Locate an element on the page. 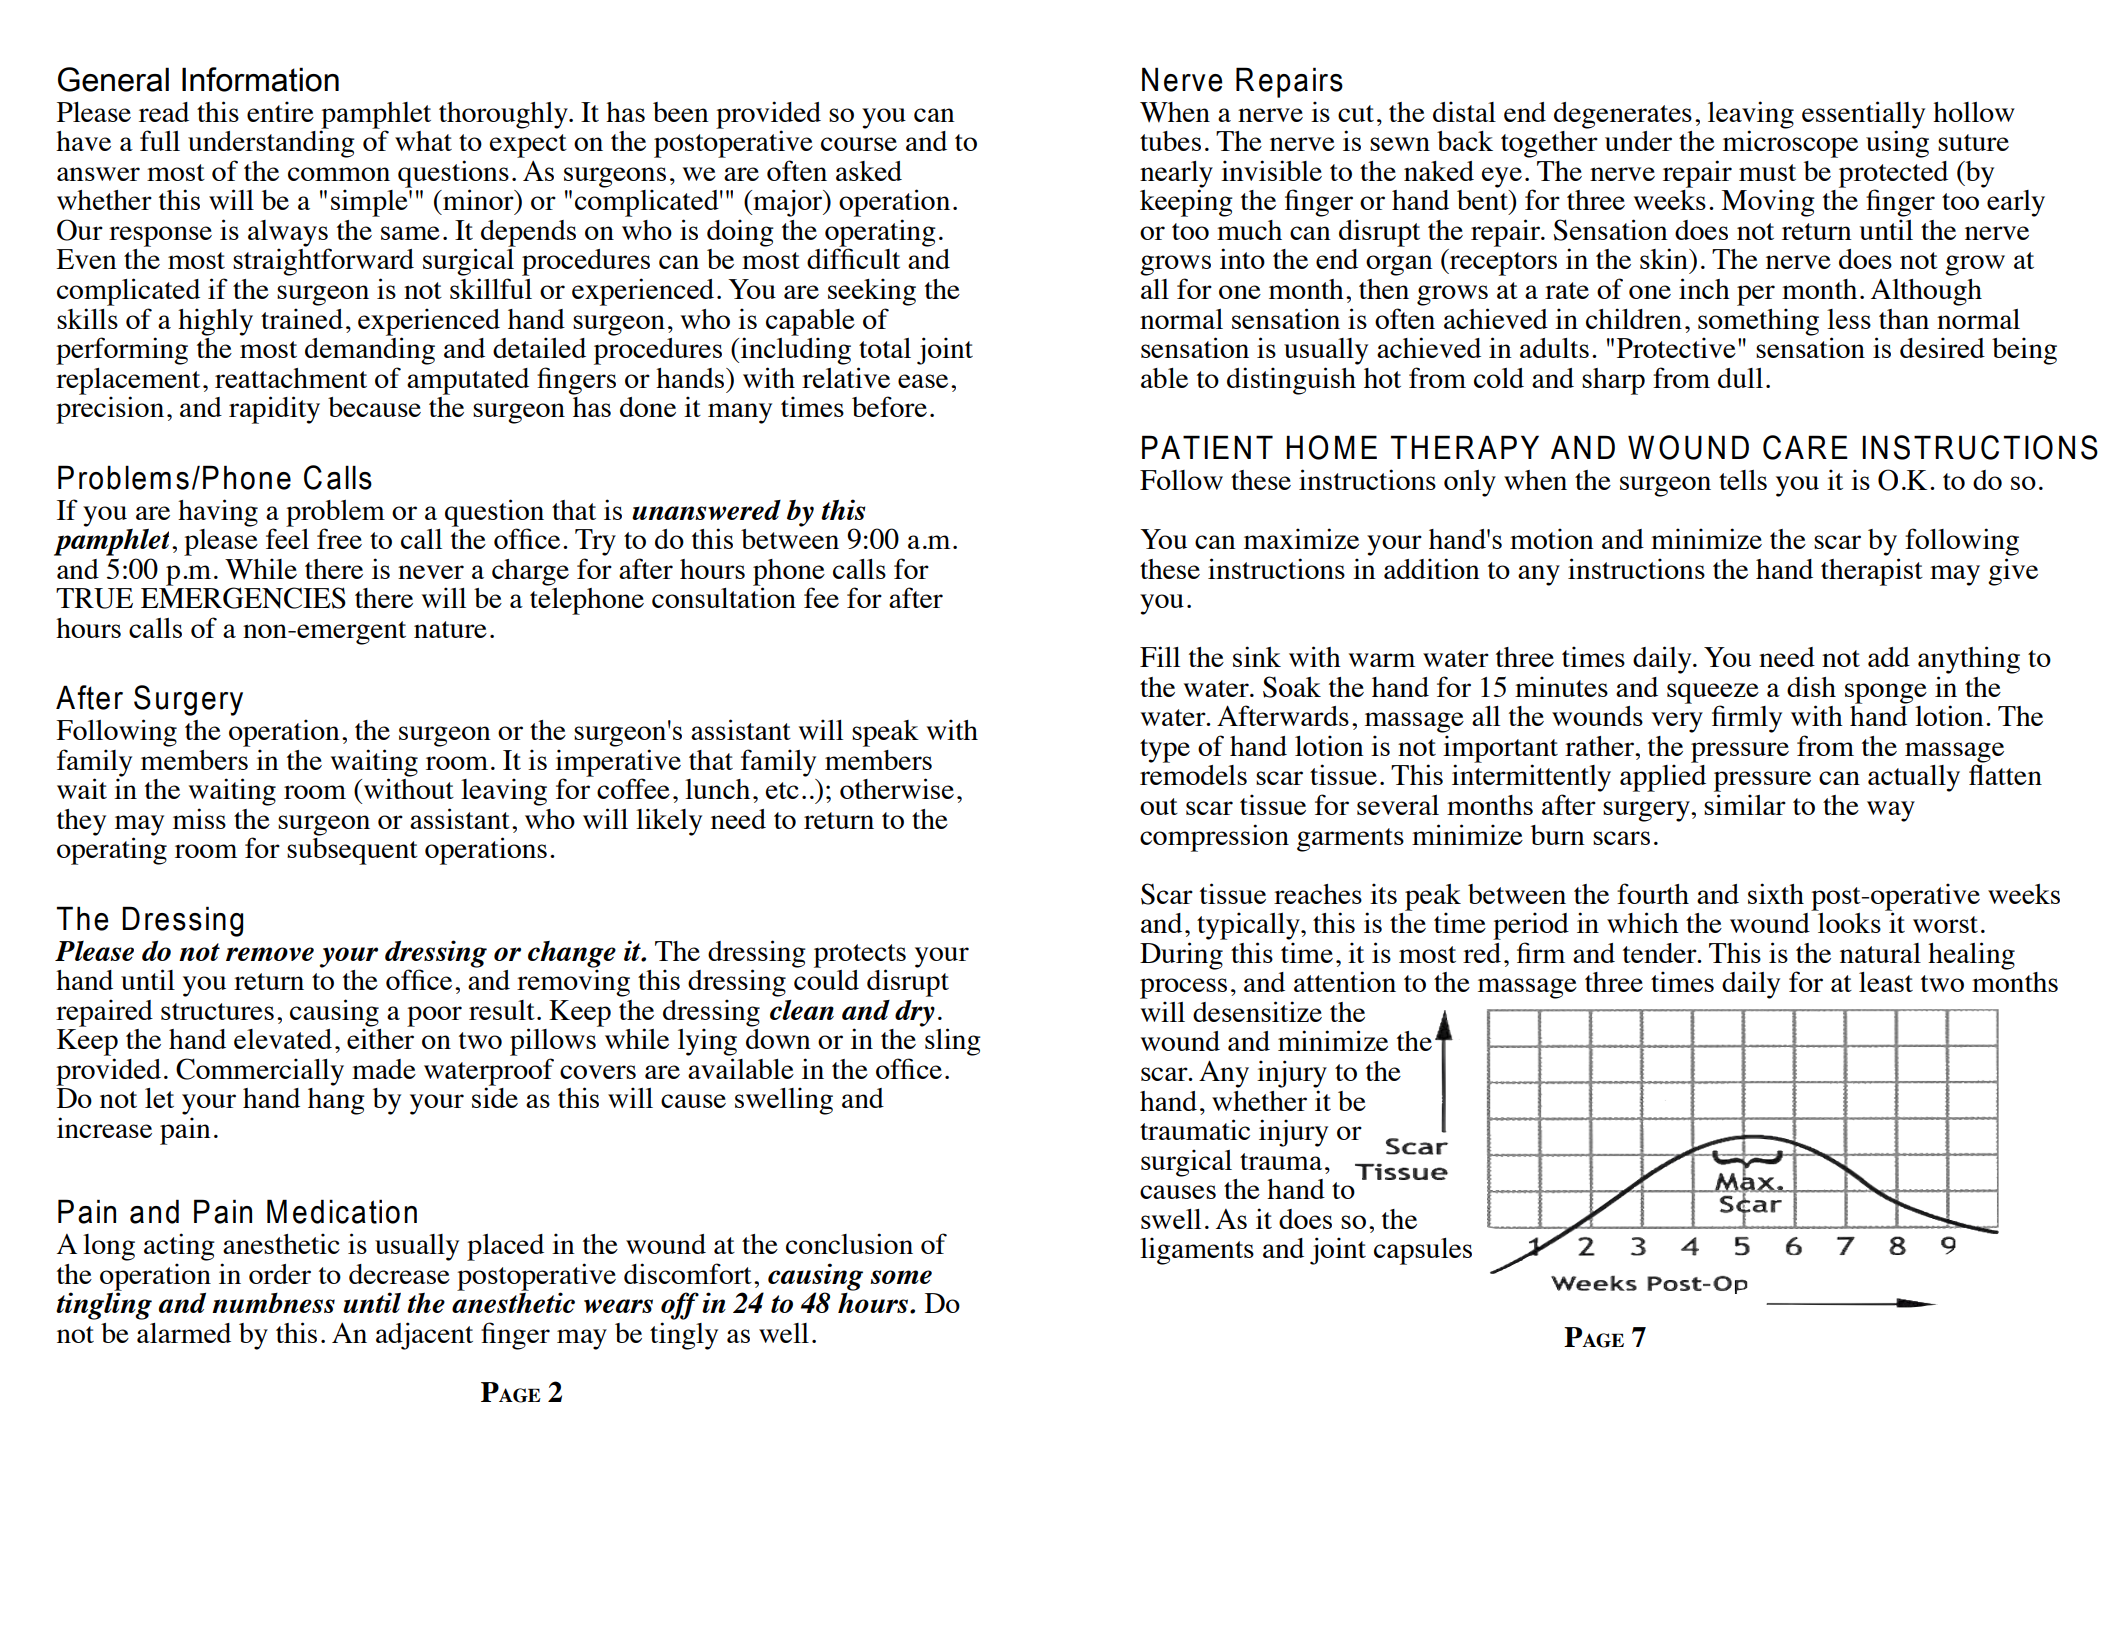 The width and height of the document is (2127, 1644). capsules is located at coordinates (1423, 1251).
